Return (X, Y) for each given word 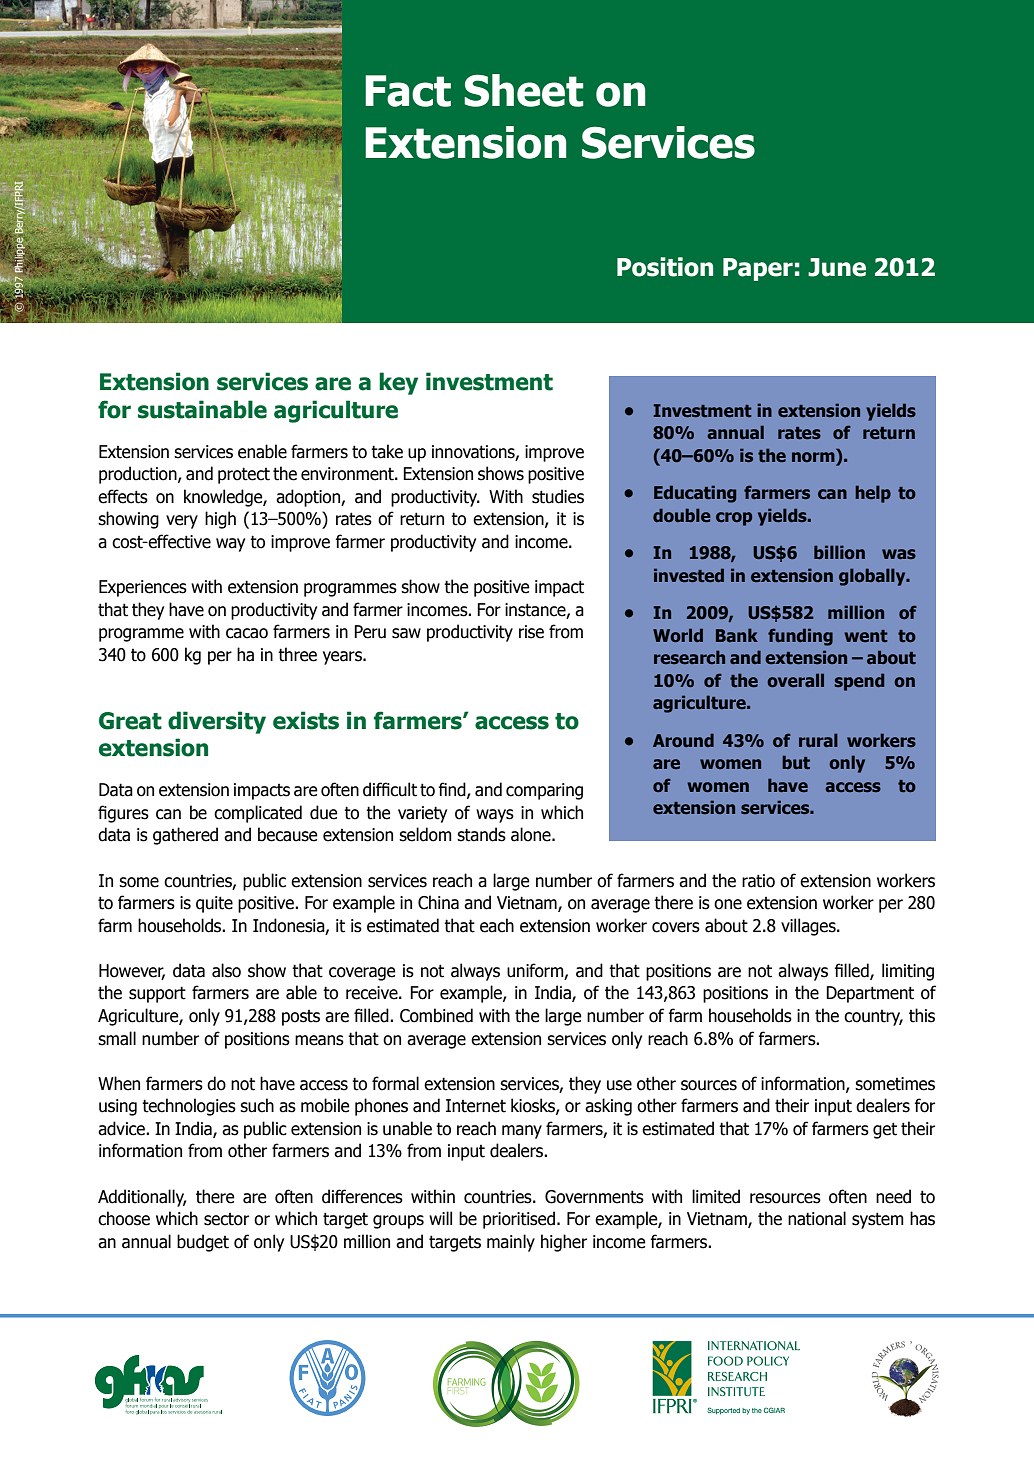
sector (226, 1219)
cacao (247, 633)
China (438, 902)
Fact (408, 91)
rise (531, 632)
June (837, 267)
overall (796, 680)
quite (214, 904)
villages (809, 927)
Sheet (523, 90)
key (398, 383)
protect (244, 475)
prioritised (519, 1220)
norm (814, 458)
